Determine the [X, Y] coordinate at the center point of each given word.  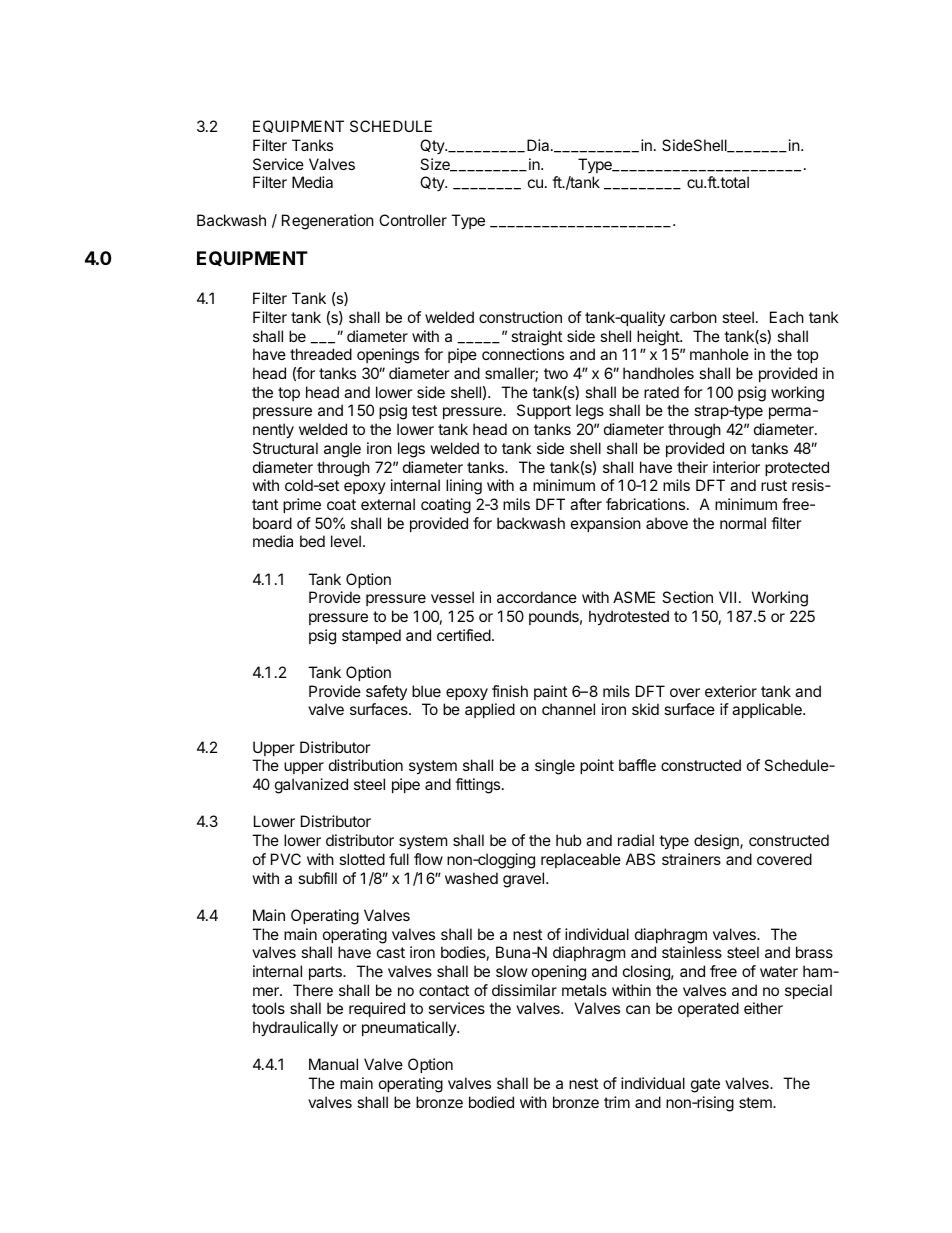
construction [520, 317]
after [586, 504]
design [717, 842]
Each [787, 317]
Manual [333, 1064]
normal [743, 523]
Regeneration [328, 222]
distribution [366, 765]
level [346, 541]
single [555, 767]
